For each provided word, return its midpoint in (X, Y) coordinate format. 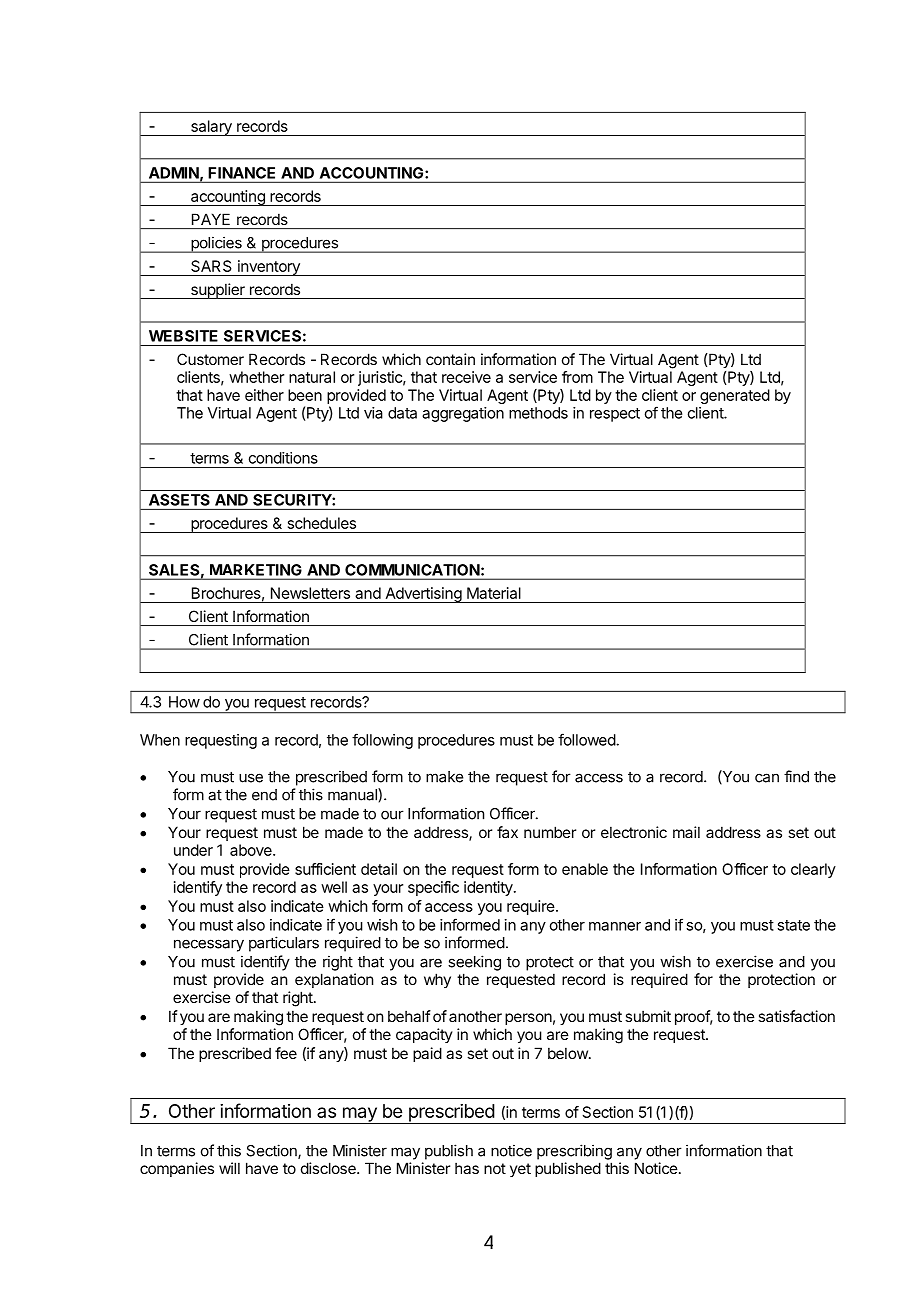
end (264, 795)
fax (507, 832)
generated (735, 396)
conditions (283, 458)
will (229, 1168)
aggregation (463, 414)
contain (450, 359)
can (767, 778)
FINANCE (242, 173)
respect (615, 415)
